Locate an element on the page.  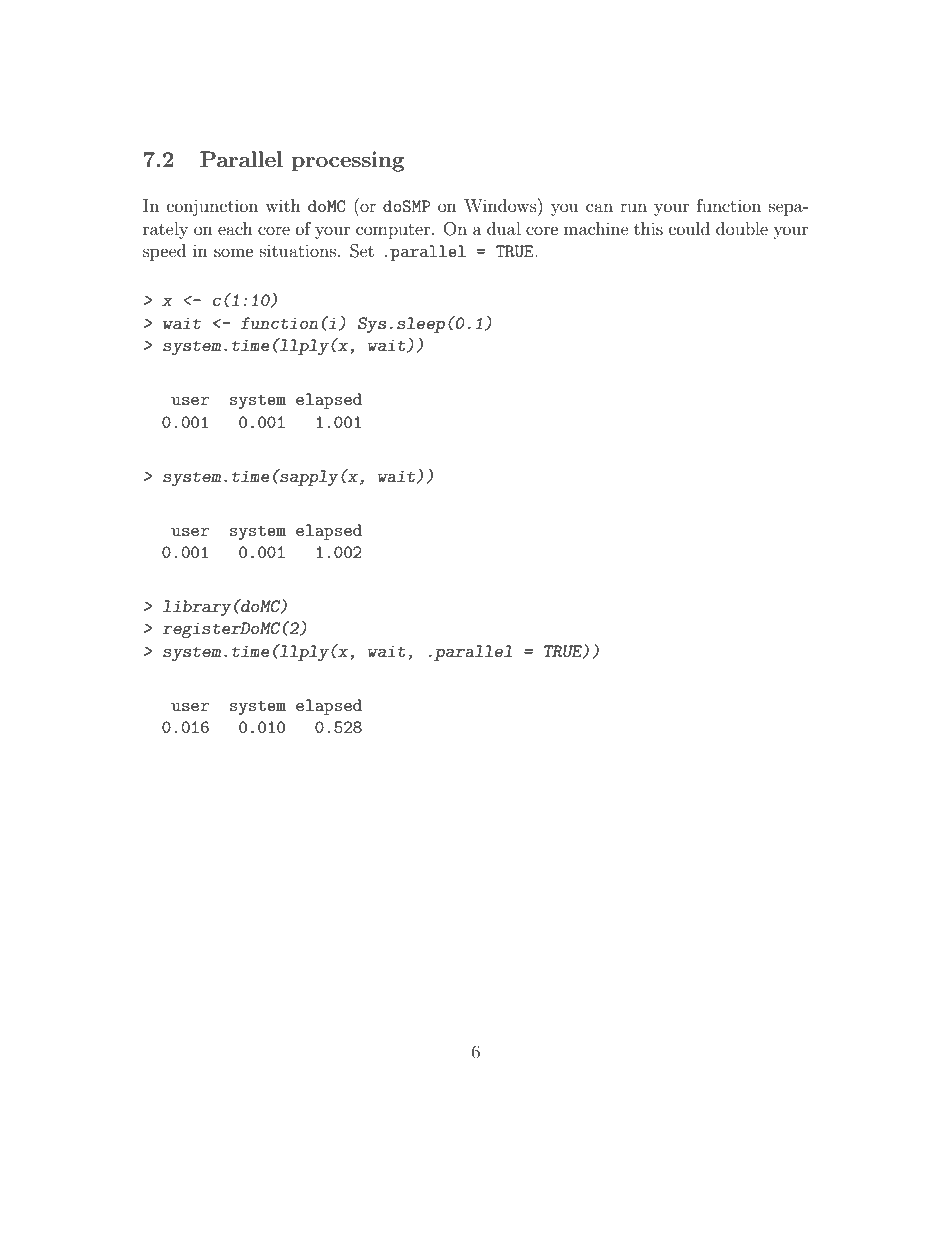
with is located at coordinates (283, 205).
